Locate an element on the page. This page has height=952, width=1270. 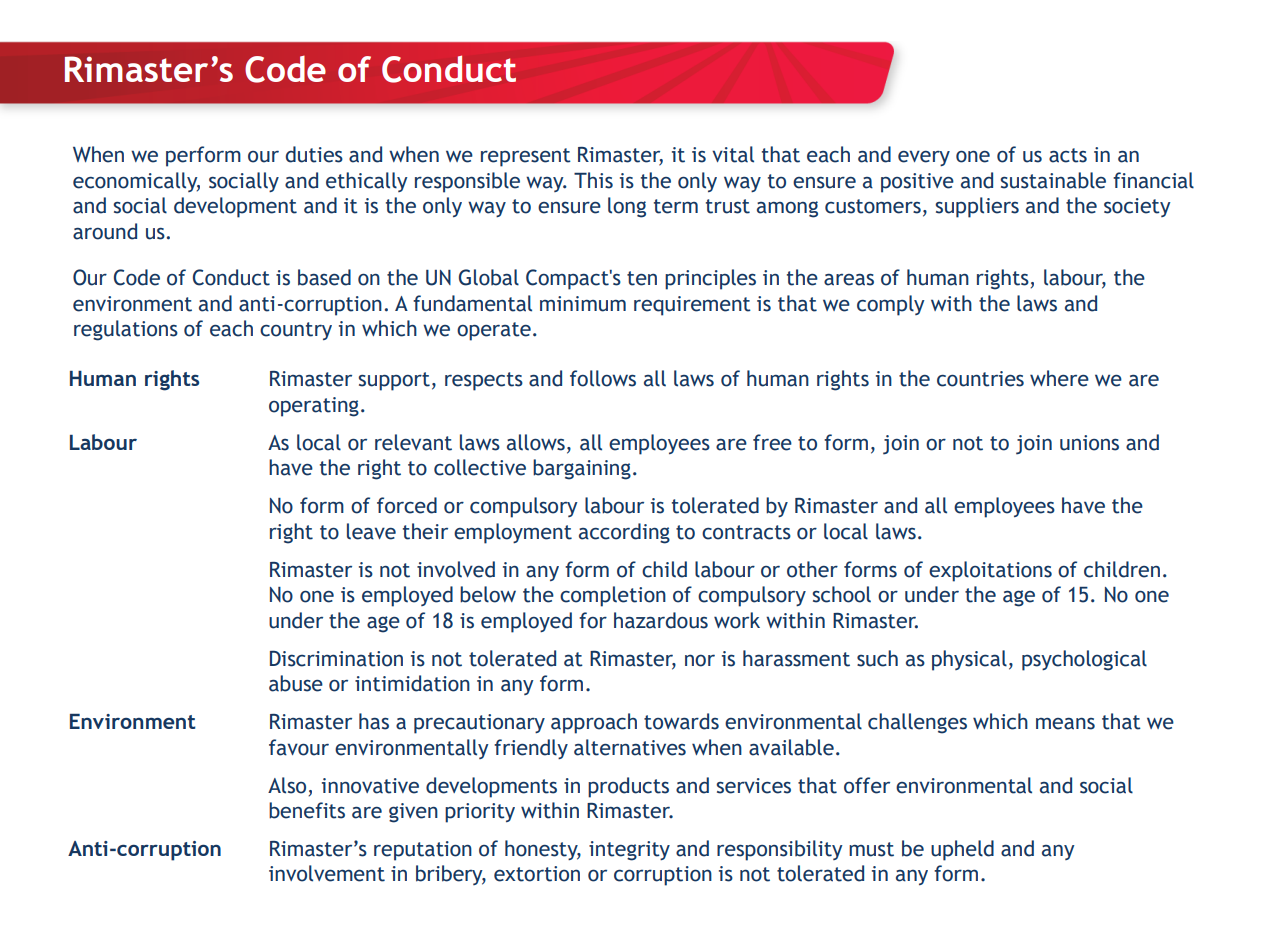
follows is located at coordinates (603, 378).
